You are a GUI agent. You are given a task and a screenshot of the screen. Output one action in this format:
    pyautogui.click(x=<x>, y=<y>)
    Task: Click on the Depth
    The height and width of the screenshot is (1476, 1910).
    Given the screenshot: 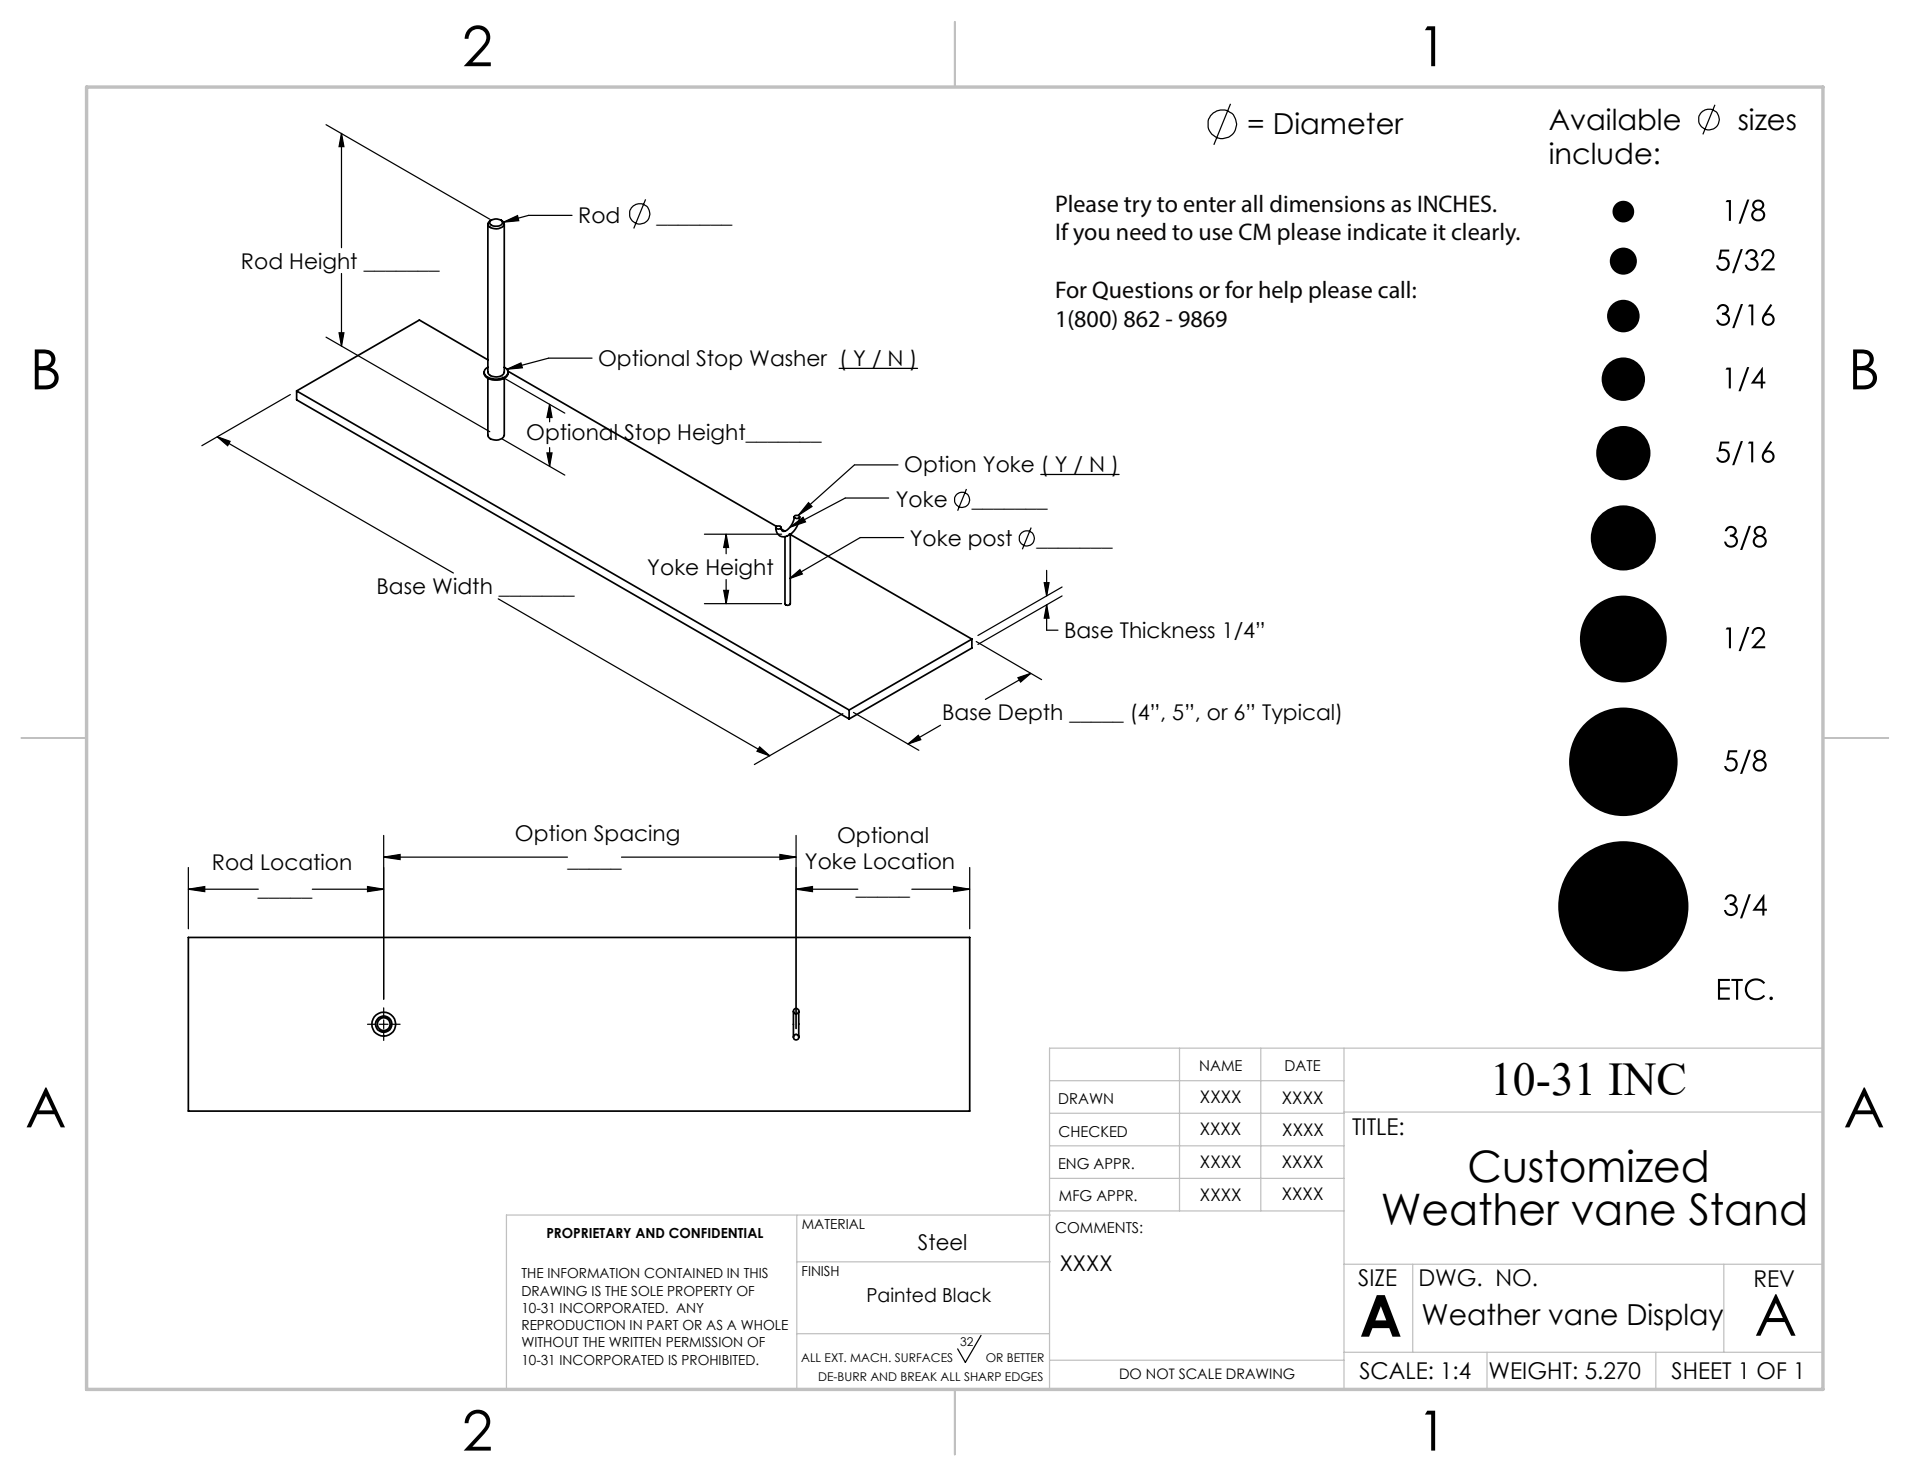 What is the action you would take?
    pyautogui.click(x=1030, y=714)
